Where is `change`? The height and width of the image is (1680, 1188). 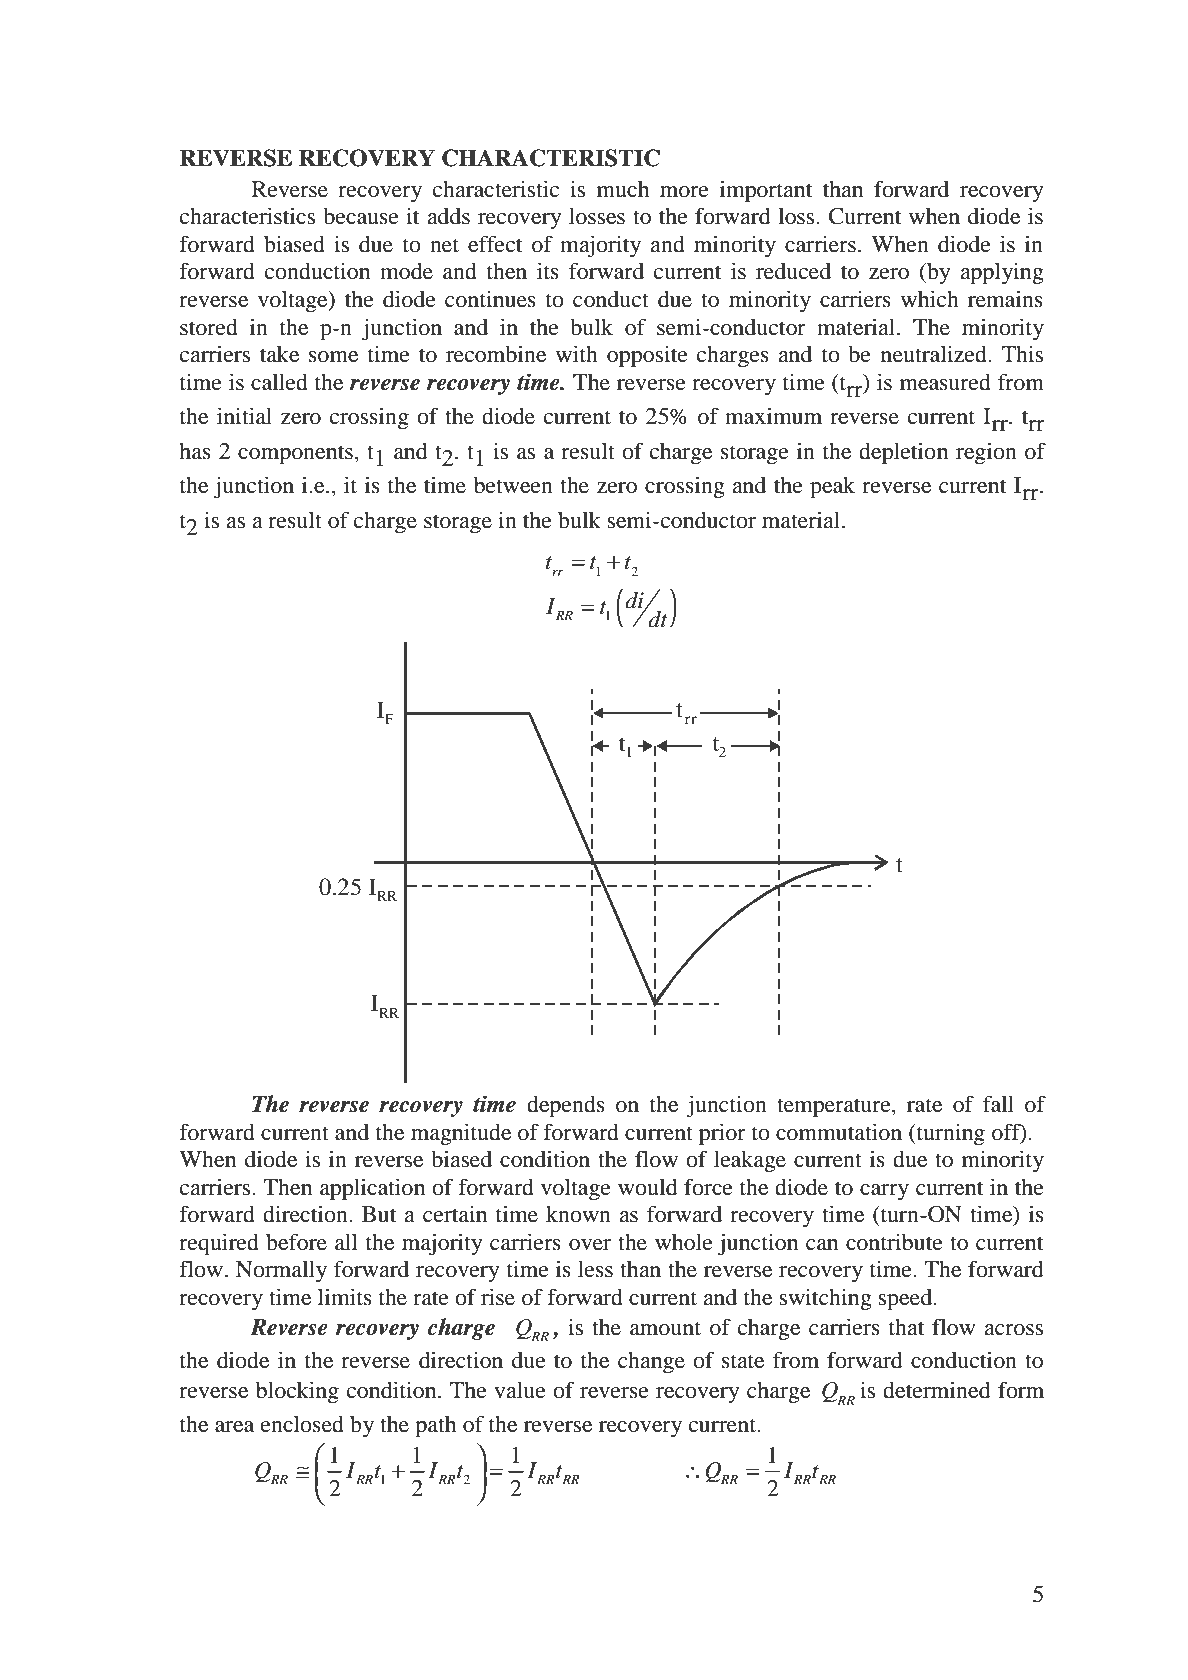 change is located at coordinates (651, 1362).
